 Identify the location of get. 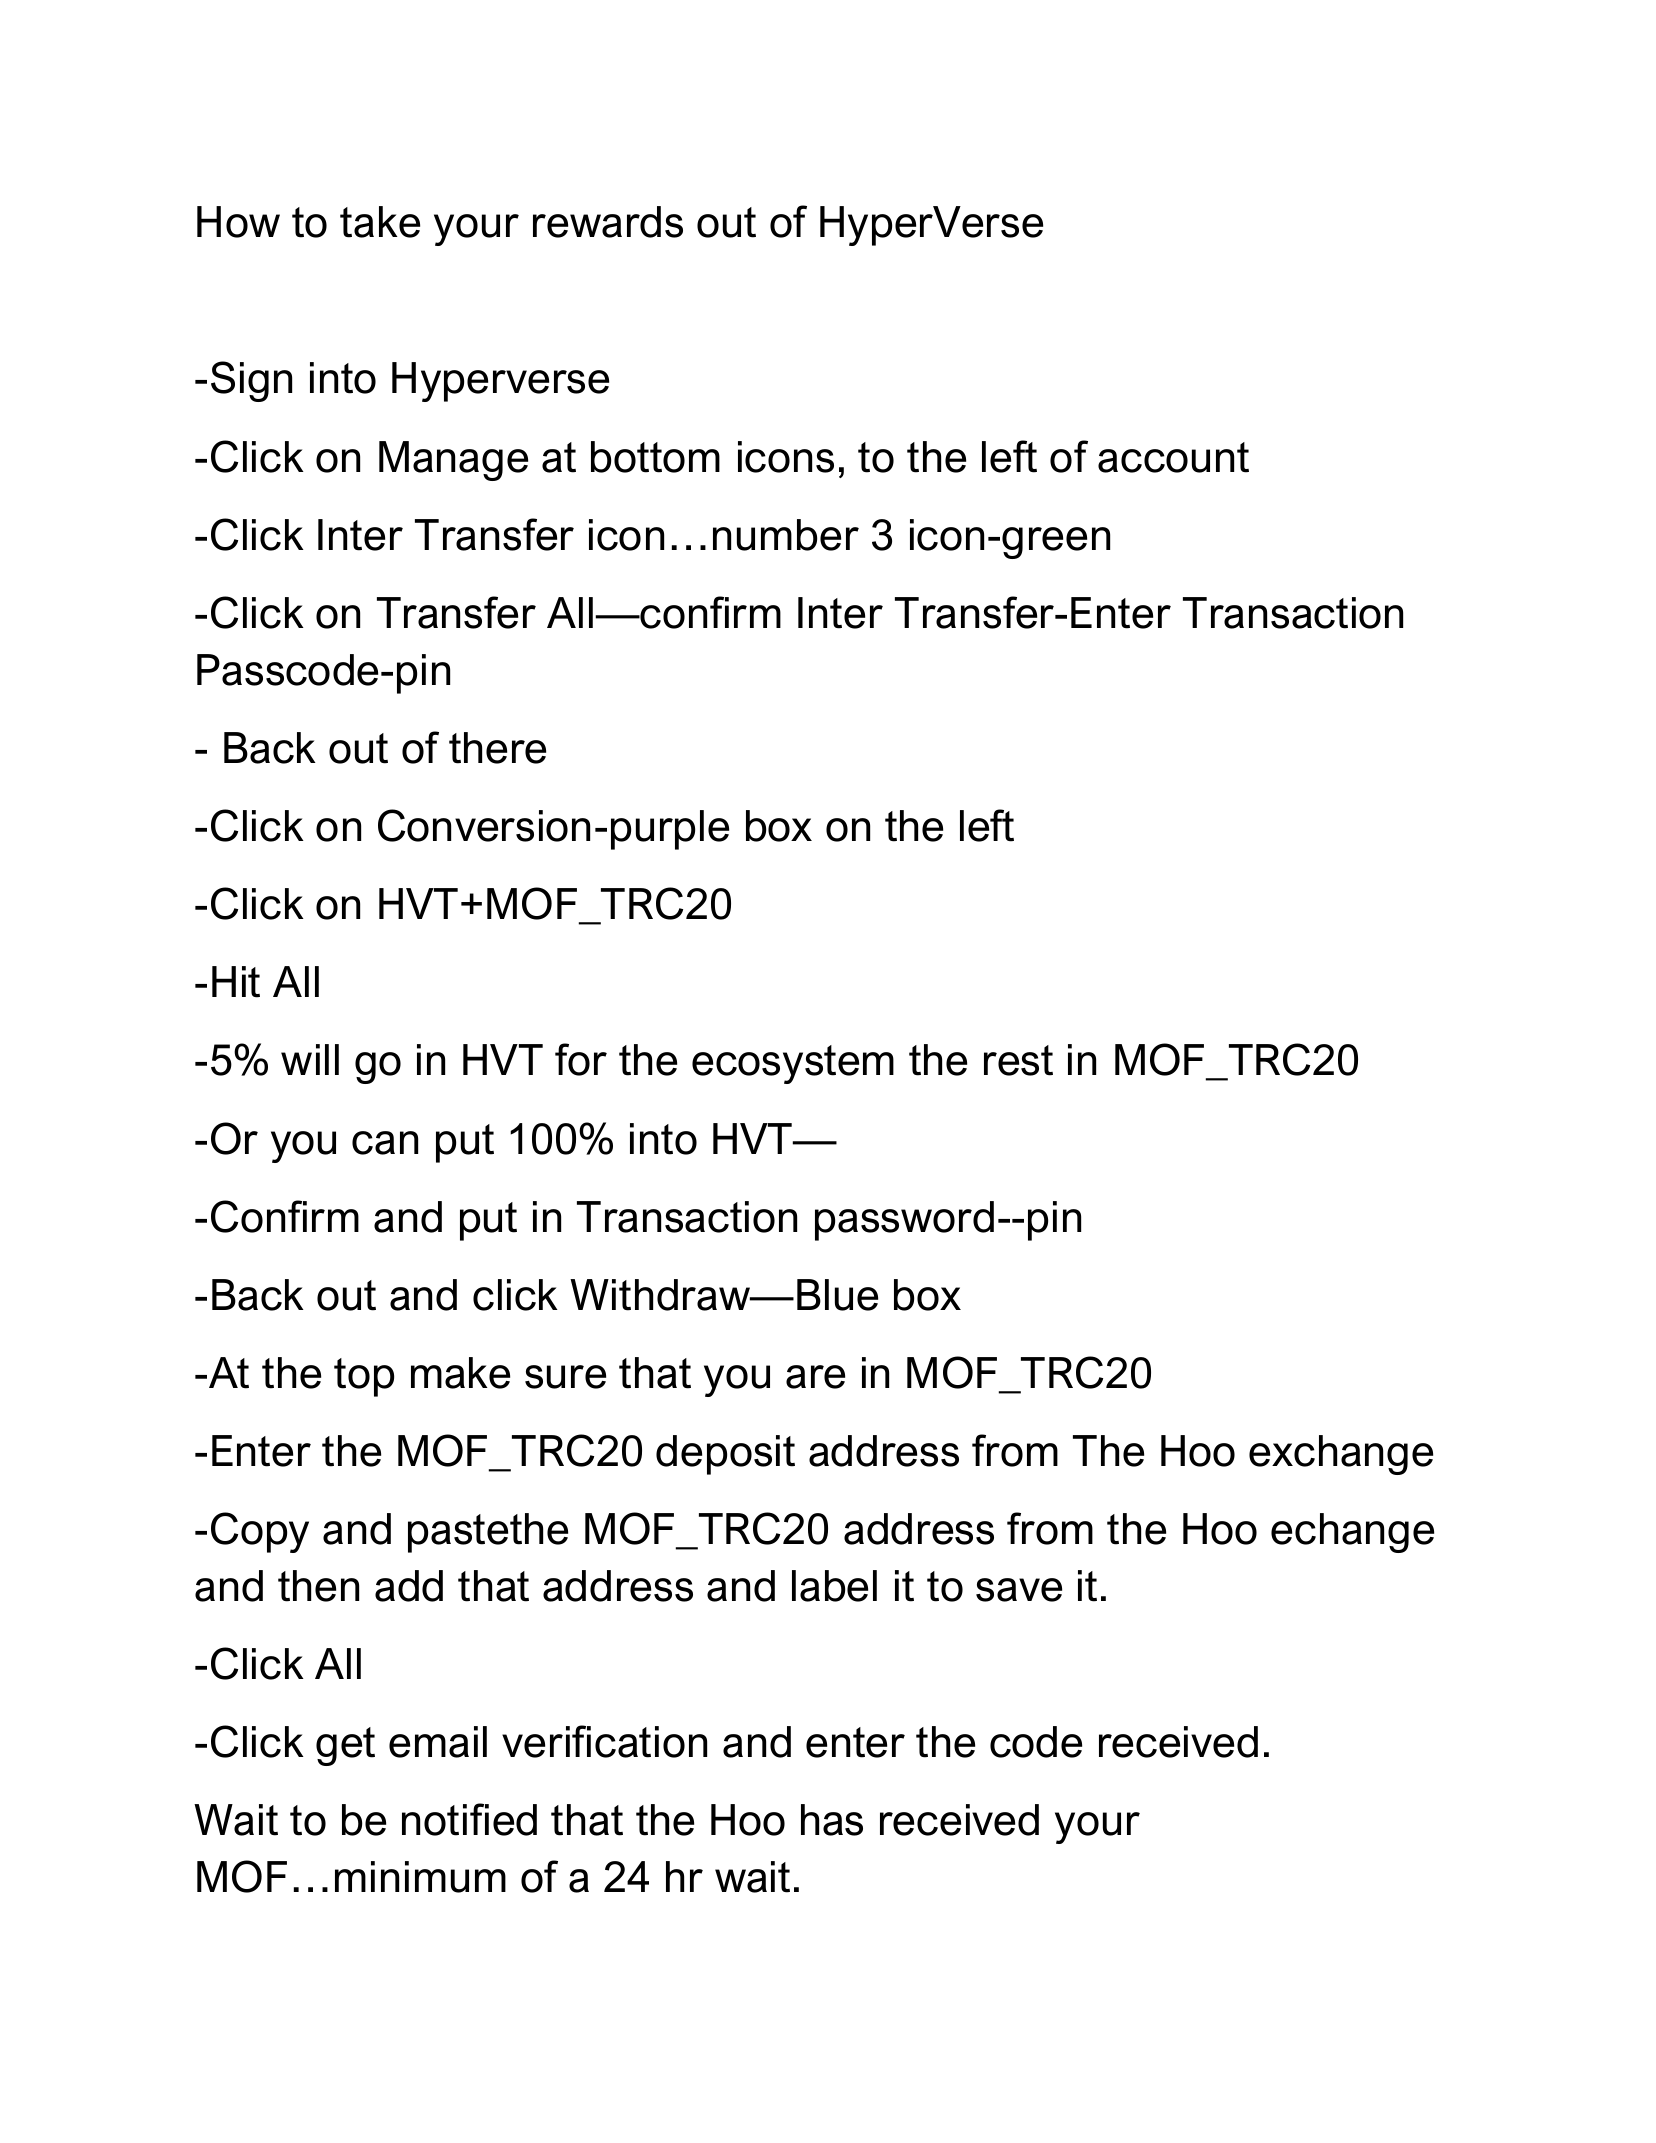
(345, 1746).
